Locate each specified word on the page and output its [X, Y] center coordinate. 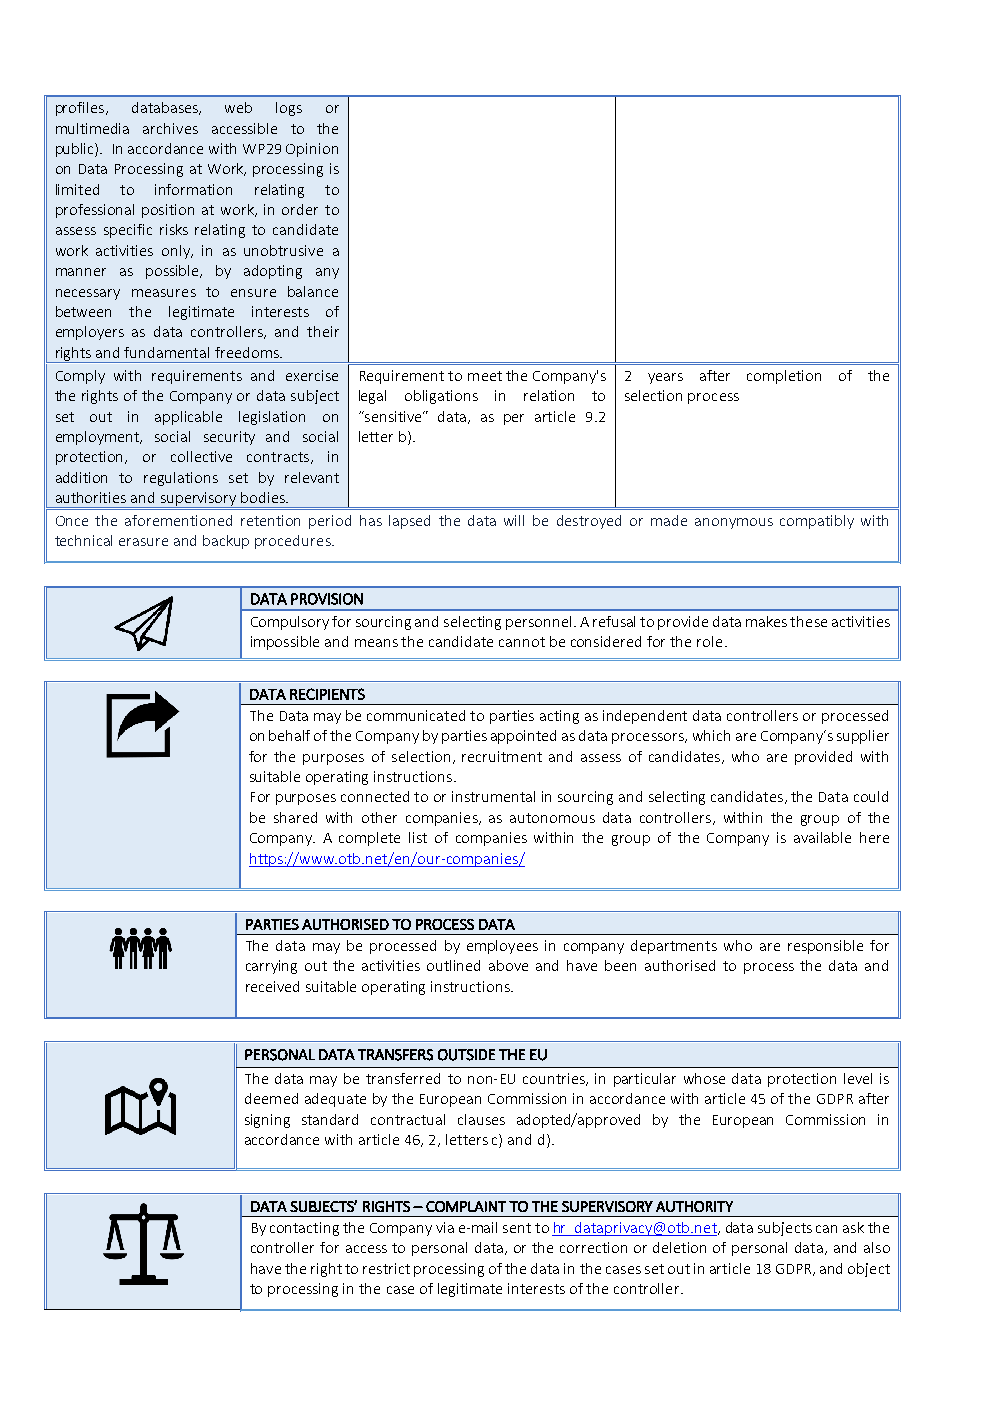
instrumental [493, 796]
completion [784, 377]
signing [267, 1121]
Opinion [312, 150]
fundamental [166, 352]
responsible [825, 947]
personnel [538, 623]
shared [295, 817]
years [665, 378]
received [272, 986]
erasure [143, 542]
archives [170, 128]
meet [485, 376]
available [822, 837]
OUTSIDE [466, 1055]
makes [766, 621]
